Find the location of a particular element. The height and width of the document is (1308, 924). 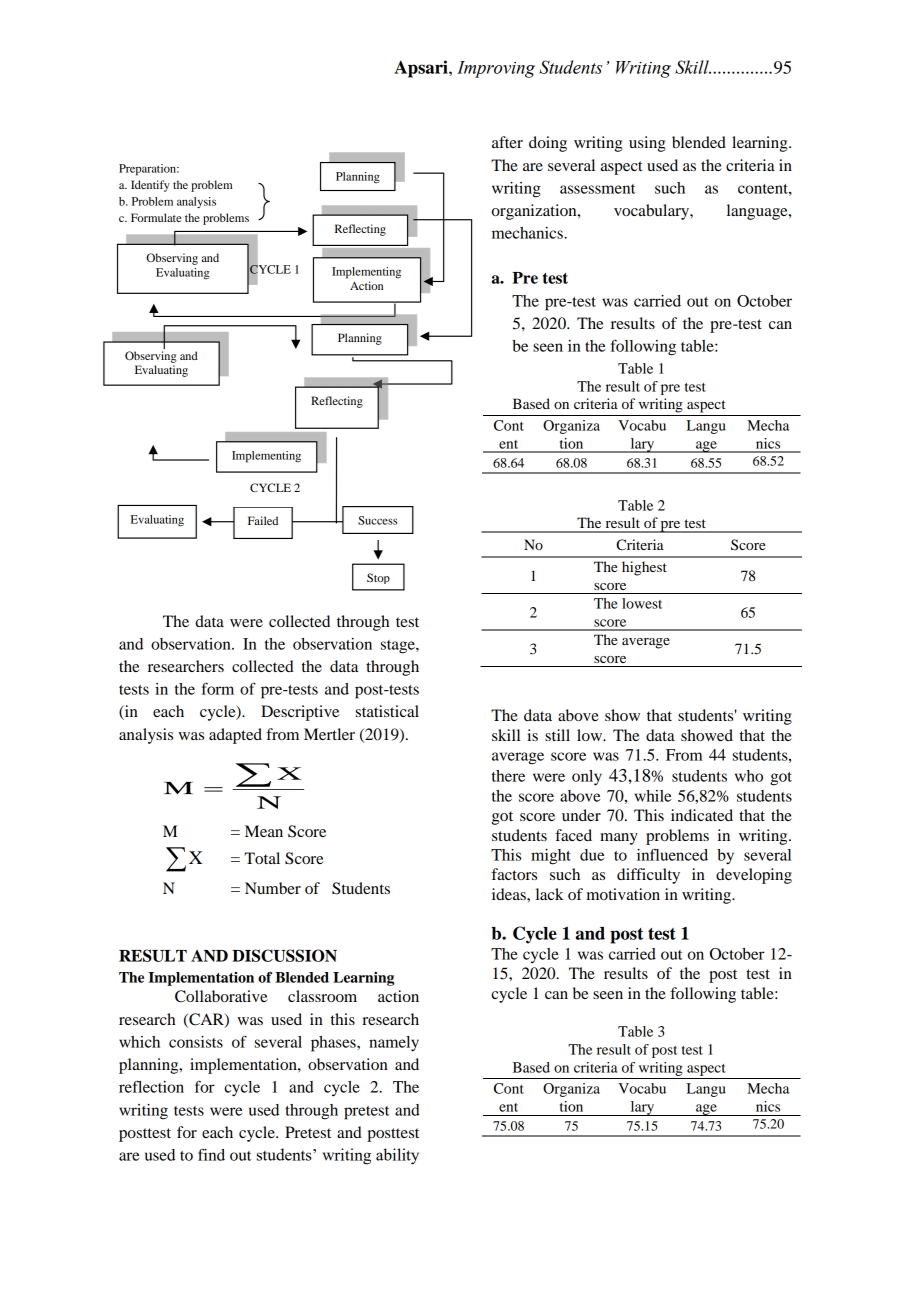

Improving is located at coordinates (496, 69).
